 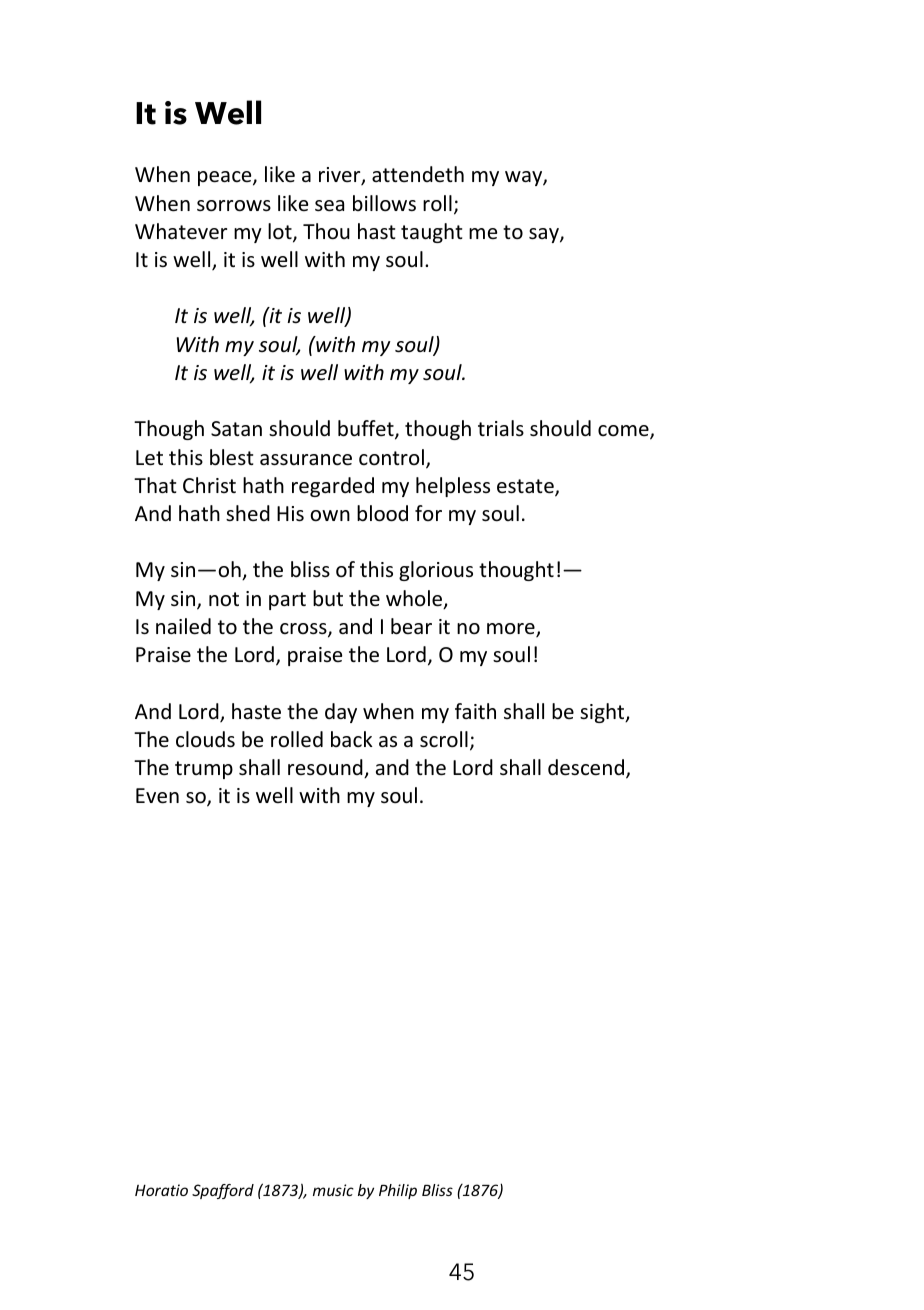 I want to click on clouds, so click(x=205, y=739).
